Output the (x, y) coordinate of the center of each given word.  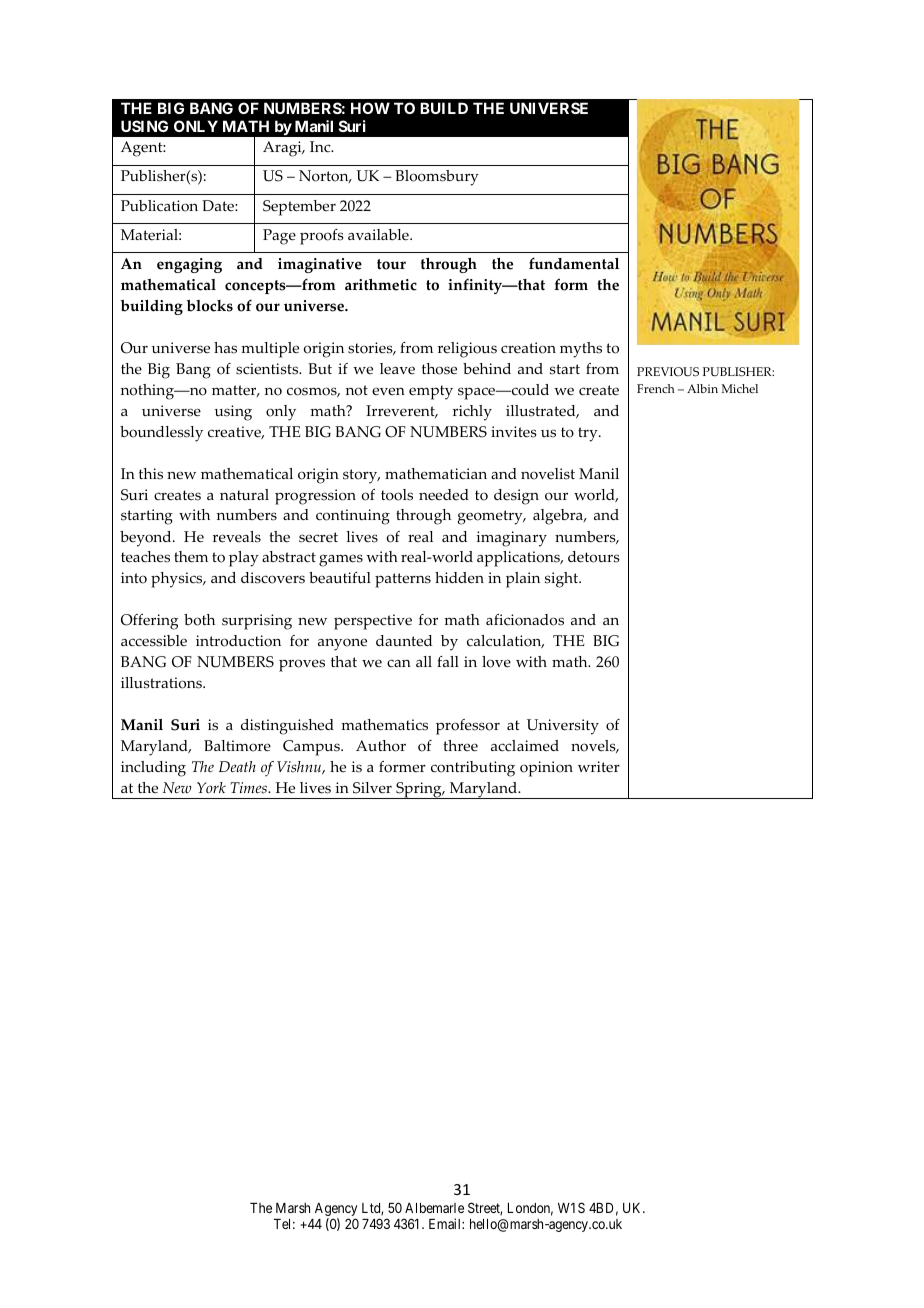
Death (237, 766)
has (225, 348)
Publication (159, 206)
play (244, 559)
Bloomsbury (437, 178)
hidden (459, 578)
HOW (370, 108)
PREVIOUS (668, 372)
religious (467, 350)
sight (563, 580)
